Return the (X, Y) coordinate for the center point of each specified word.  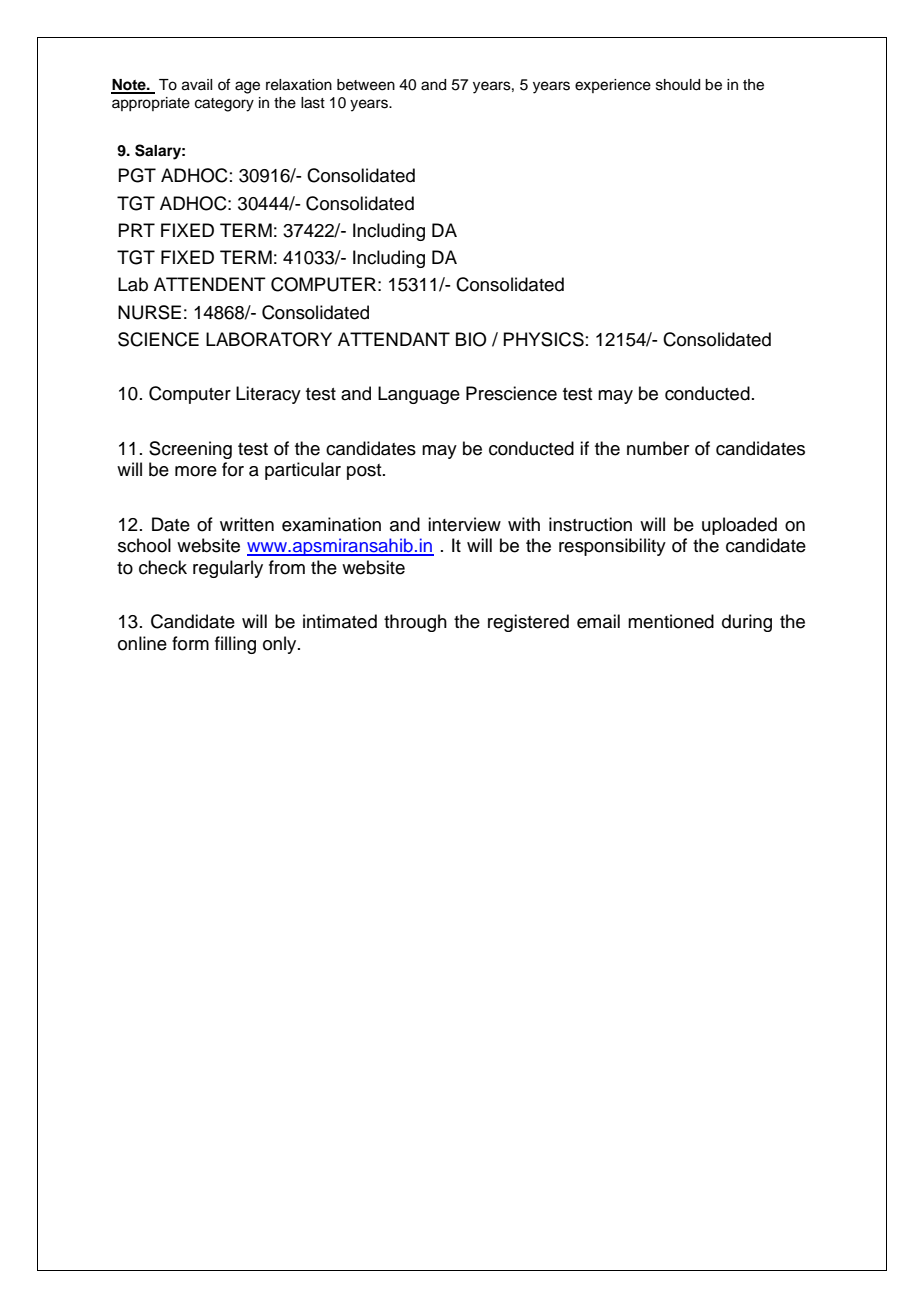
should (678, 85)
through (415, 623)
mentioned (671, 621)
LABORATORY (269, 339)
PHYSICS (543, 339)
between (366, 85)
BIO (471, 339)
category (224, 105)
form (190, 643)
